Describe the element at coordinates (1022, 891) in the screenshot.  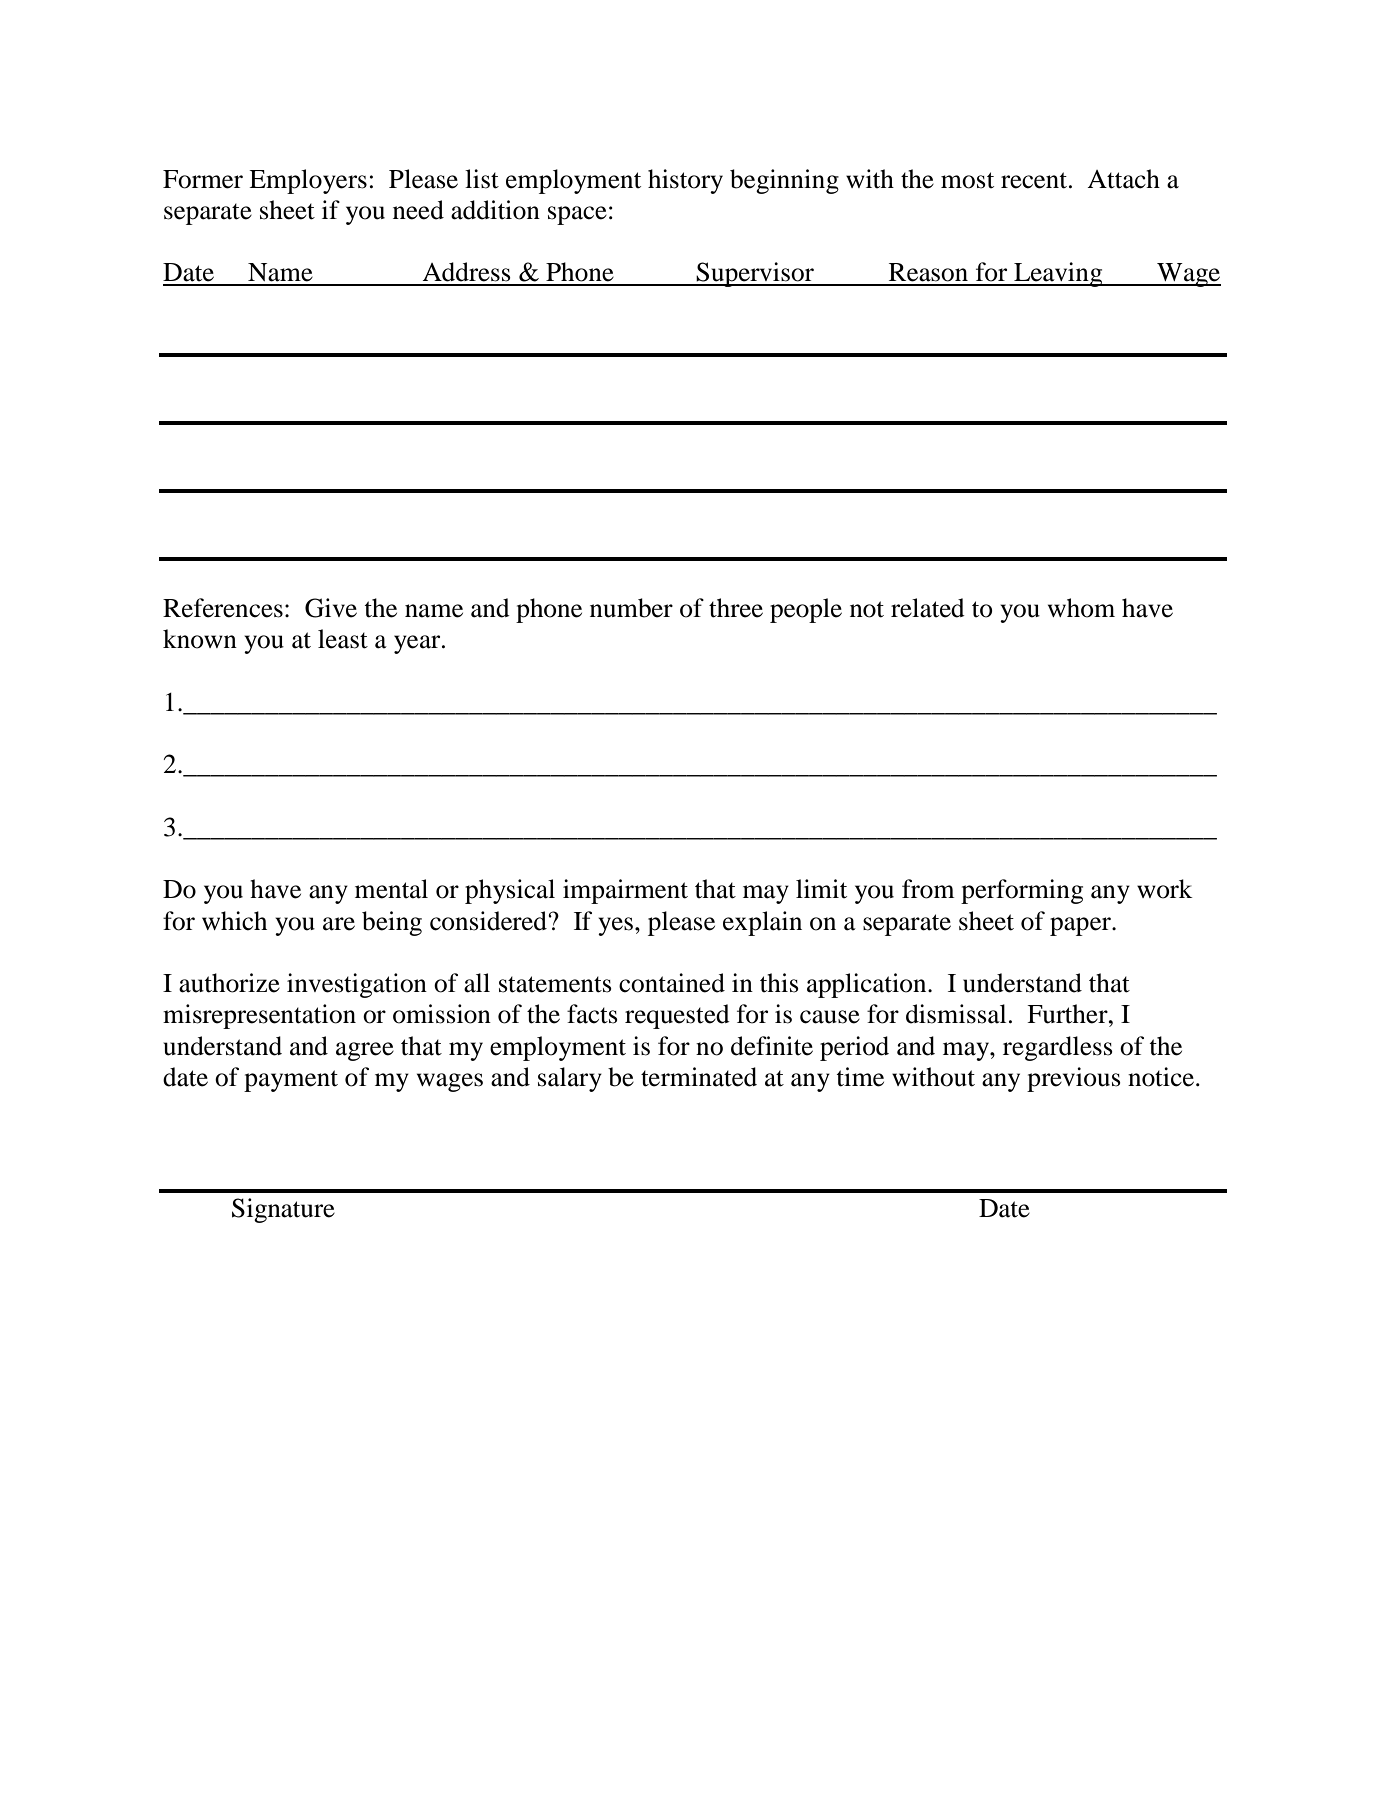
I see `performing` at that location.
